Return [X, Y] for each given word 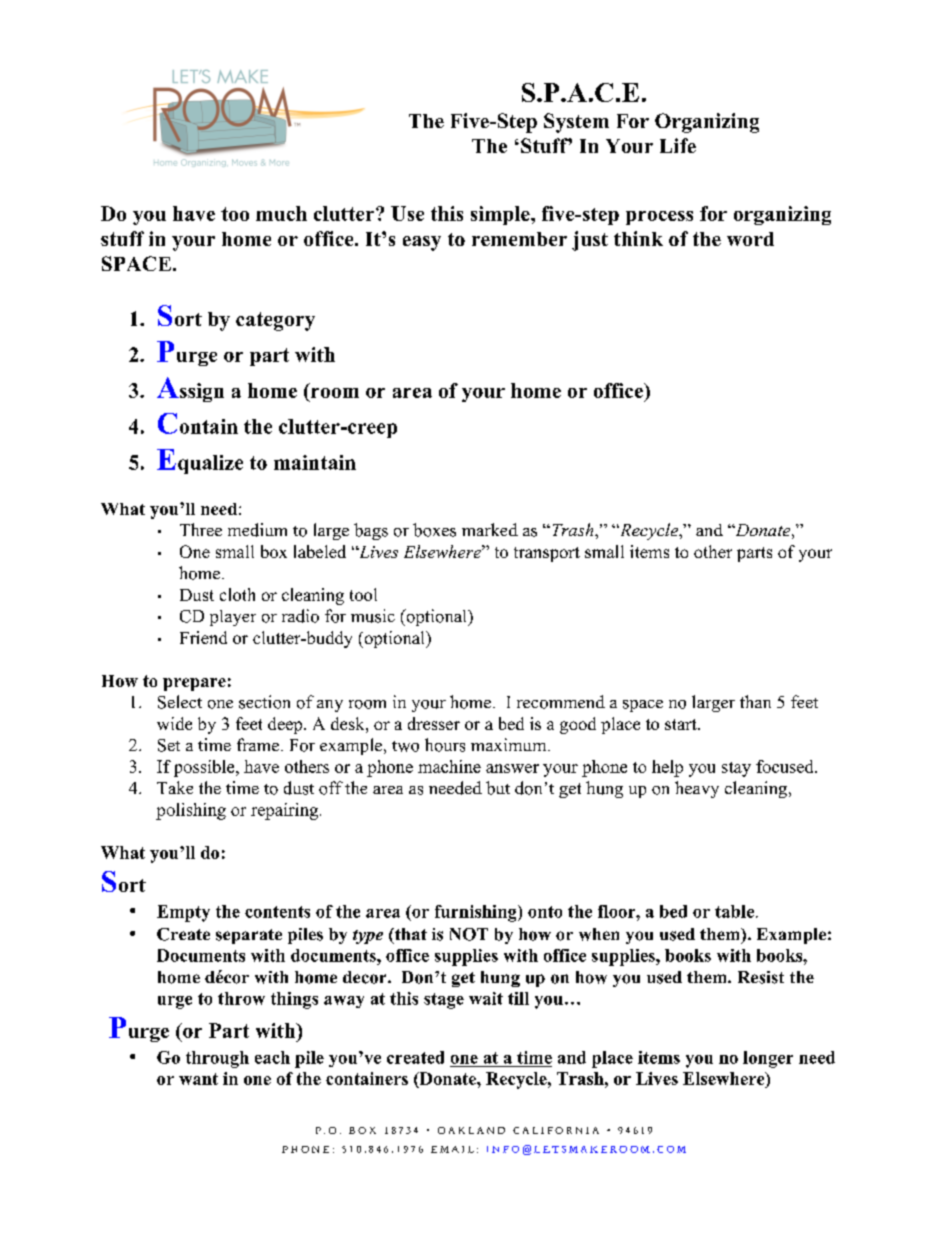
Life [678, 145]
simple [501, 215]
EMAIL [452, 1149]
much [281, 213]
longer [768, 1059]
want [198, 1079]
